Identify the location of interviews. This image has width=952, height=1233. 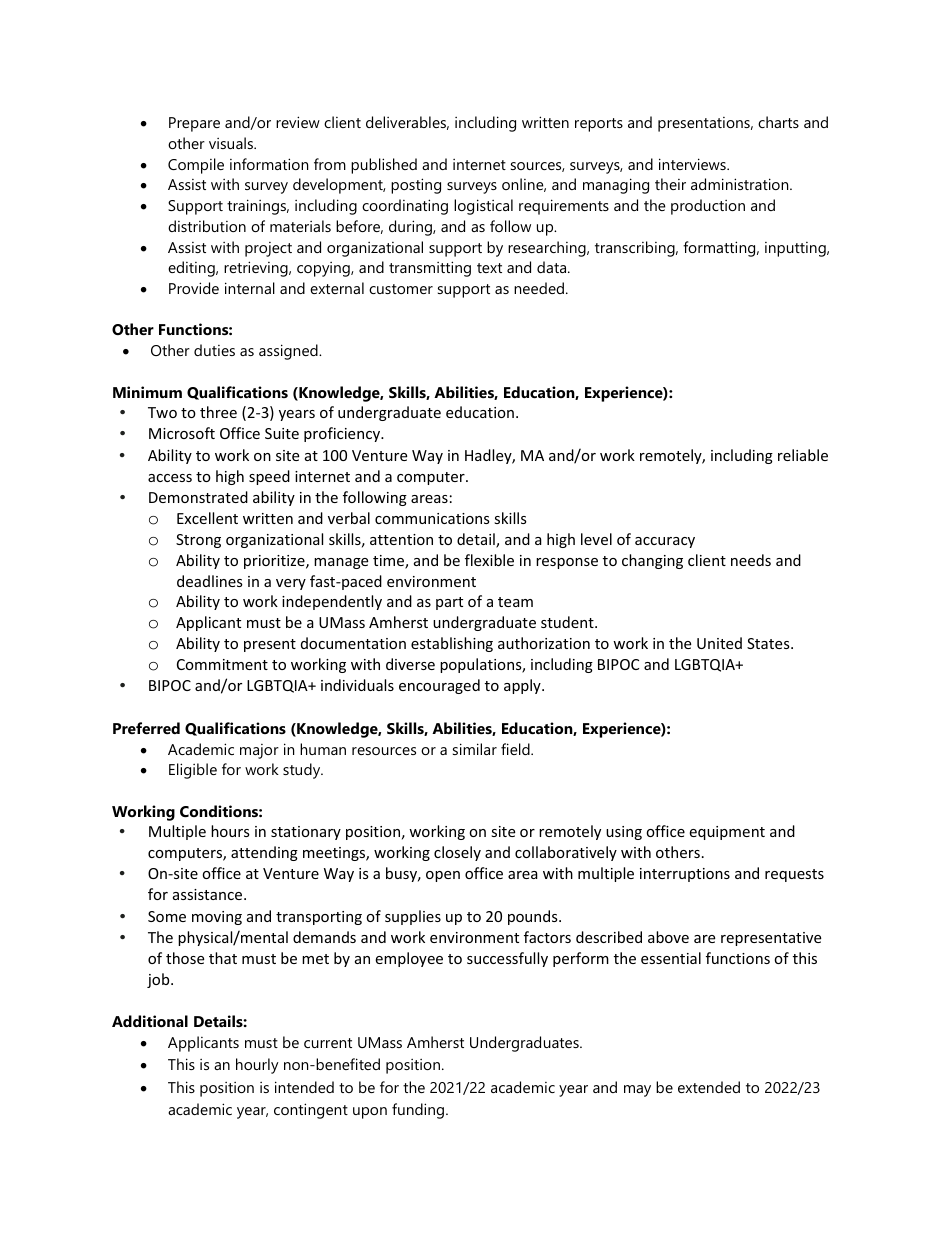
(693, 164).
